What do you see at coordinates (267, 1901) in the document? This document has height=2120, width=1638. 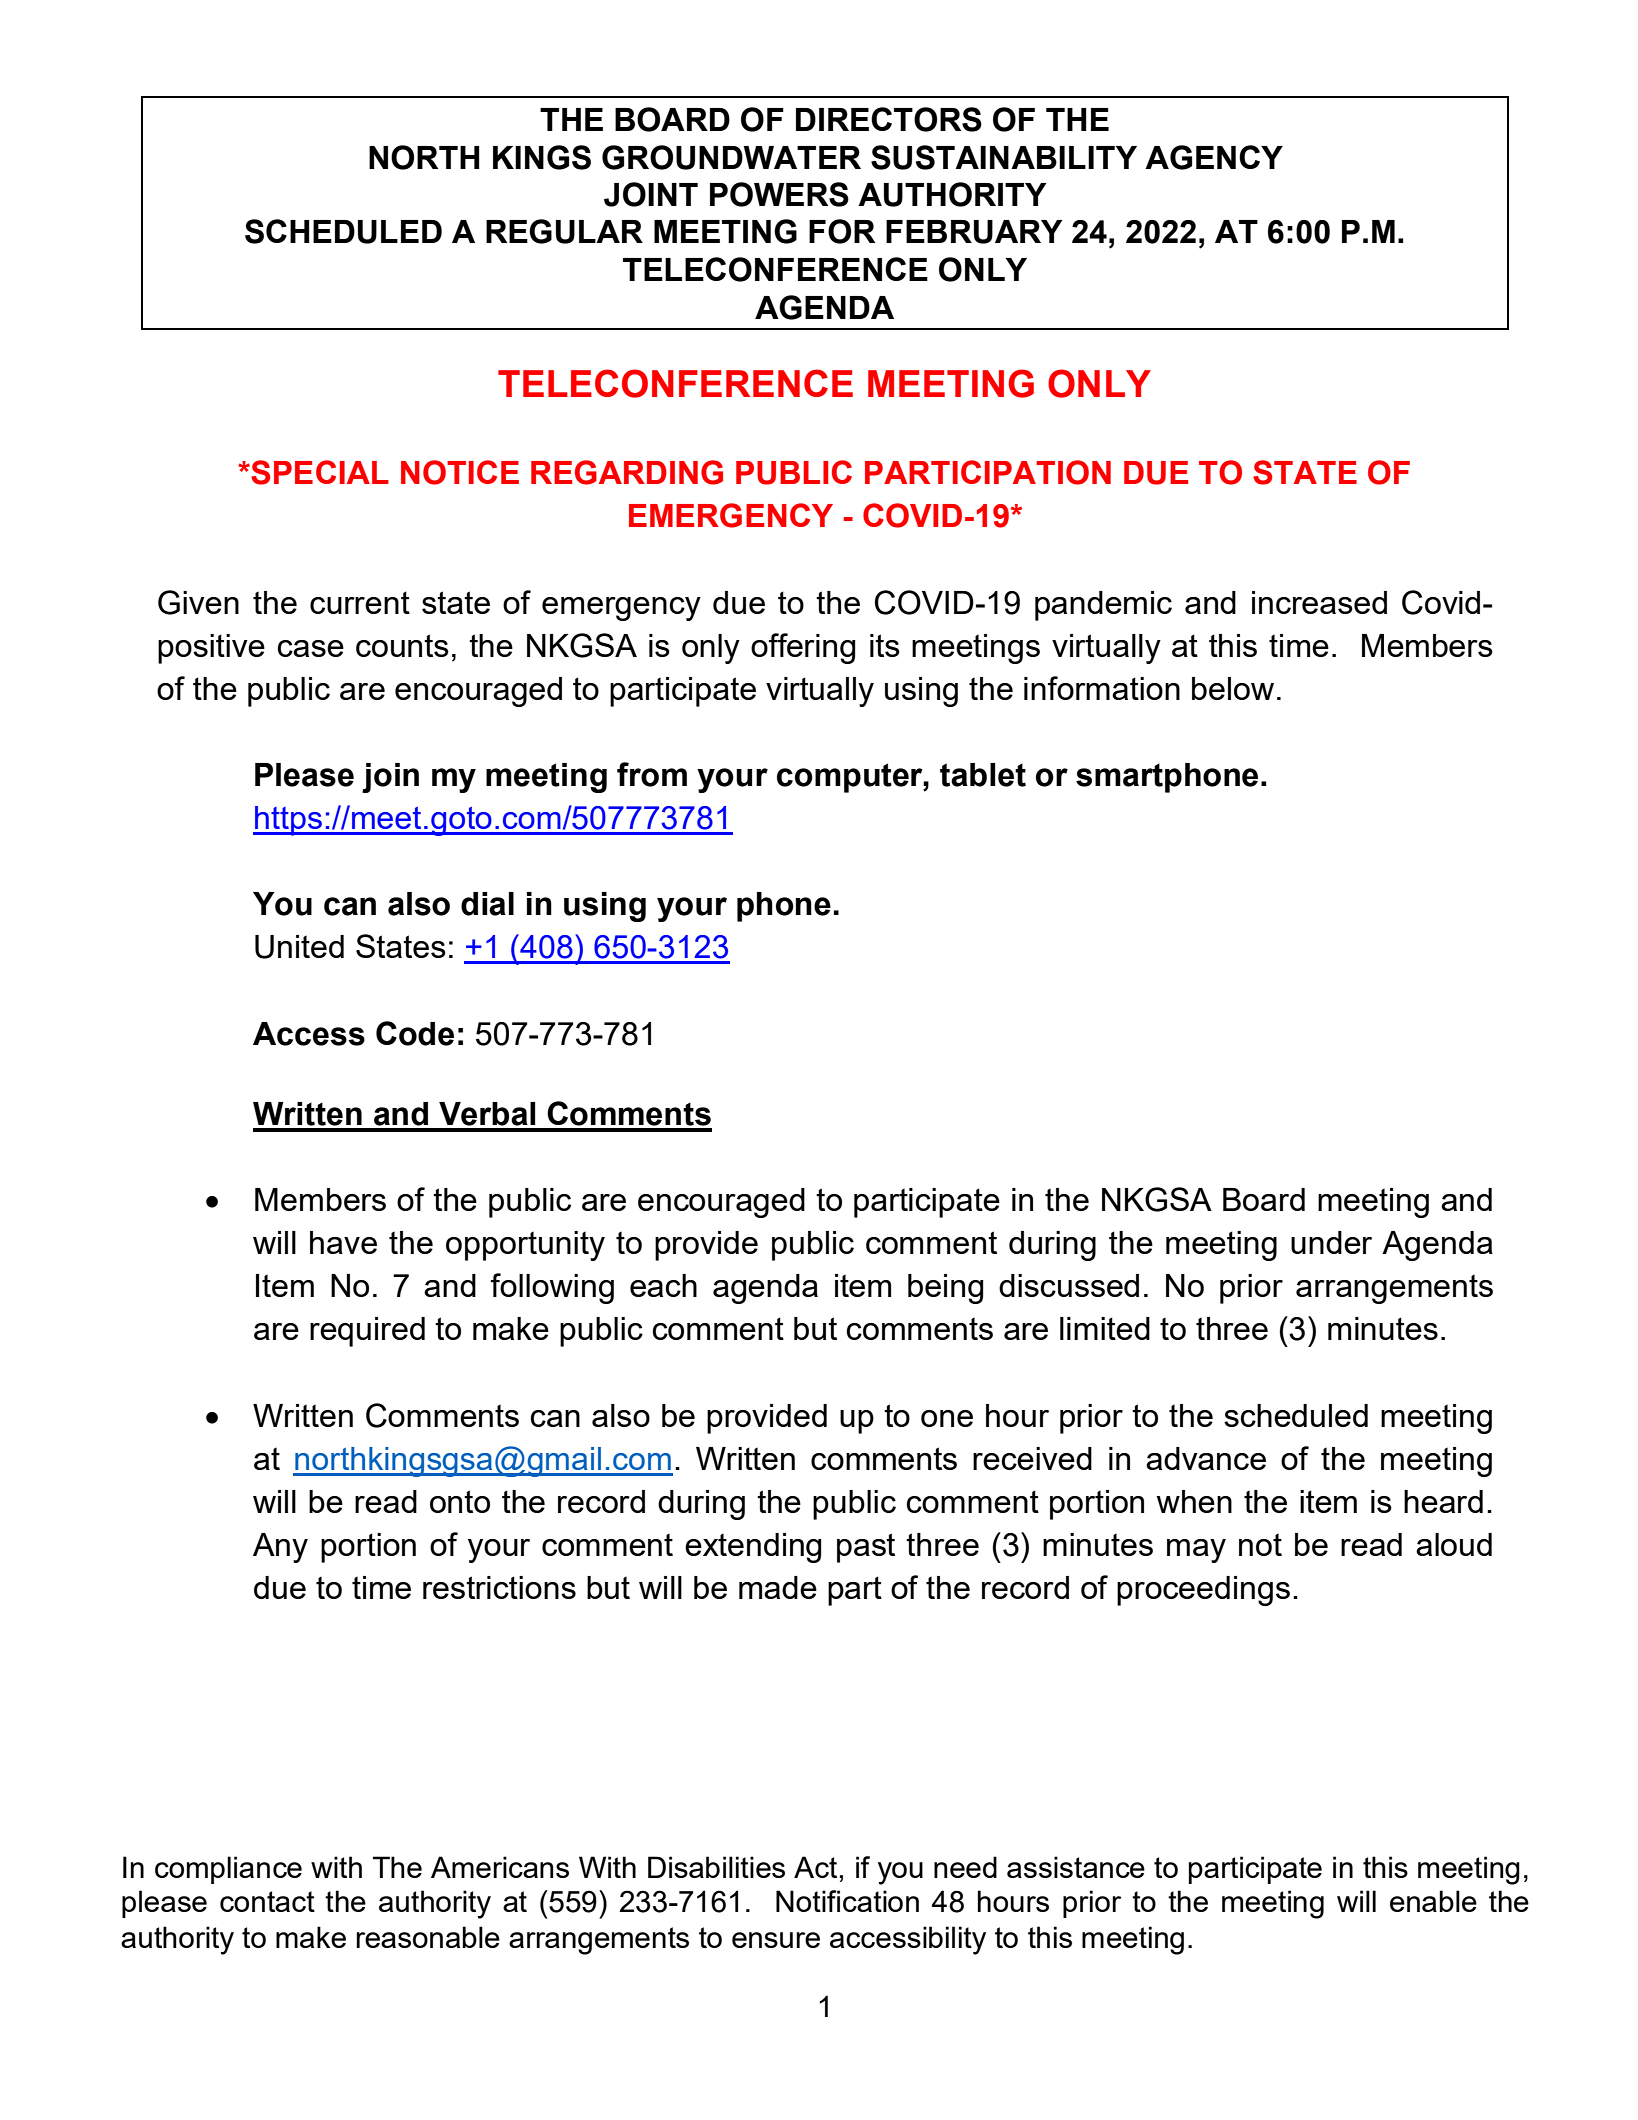 I see `contact` at bounding box center [267, 1901].
